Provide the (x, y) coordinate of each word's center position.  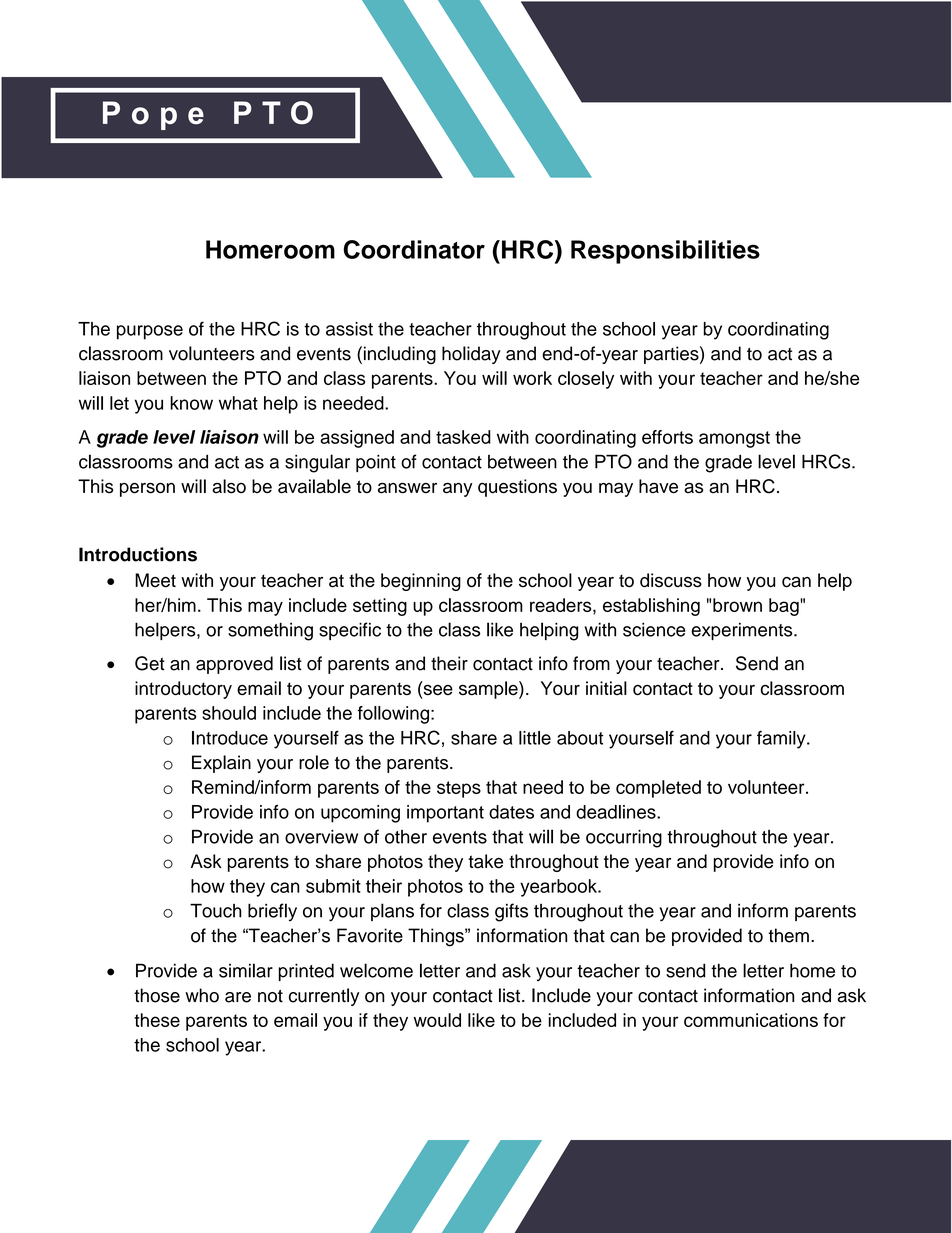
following (393, 715)
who (202, 995)
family (782, 739)
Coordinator (414, 249)
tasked (463, 437)
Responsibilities (665, 252)
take (485, 861)
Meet (155, 580)
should (229, 713)
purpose (150, 332)
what (238, 403)
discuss (671, 580)
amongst (734, 439)
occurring (624, 839)
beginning (421, 582)
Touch (216, 910)
